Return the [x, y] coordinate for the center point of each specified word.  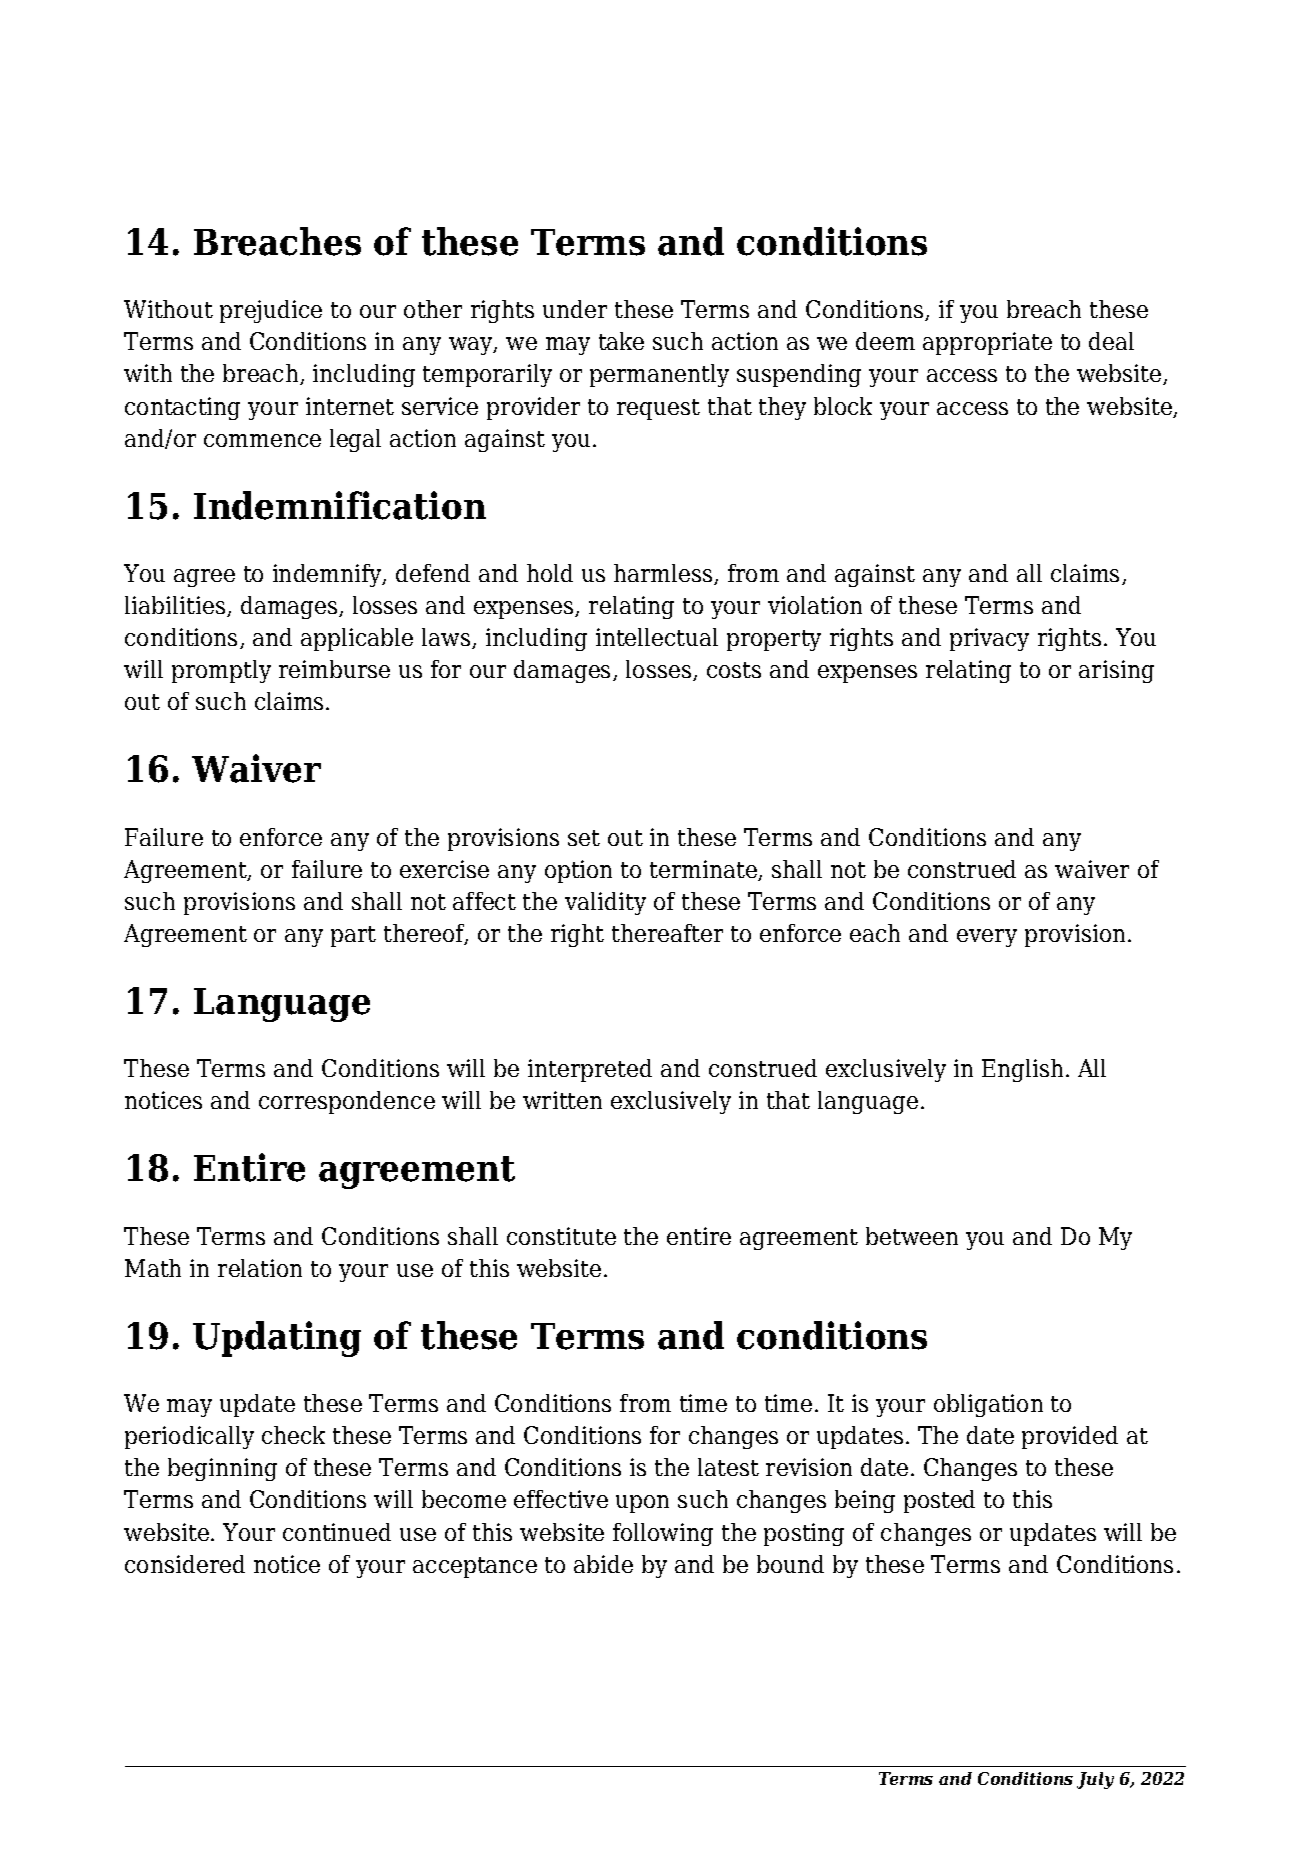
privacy [989, 639]
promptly [221, 671]
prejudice [271, 311]
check [293, 1435]
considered [185, 1564]
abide [603, 1564]
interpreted [590, 1070]
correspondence [347, 1102]
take [621, 341]
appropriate [987, 343]
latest [728, 1467]
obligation [988, 1405]
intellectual [657, 637]
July [1095, 1780]
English [1022, 1070]
